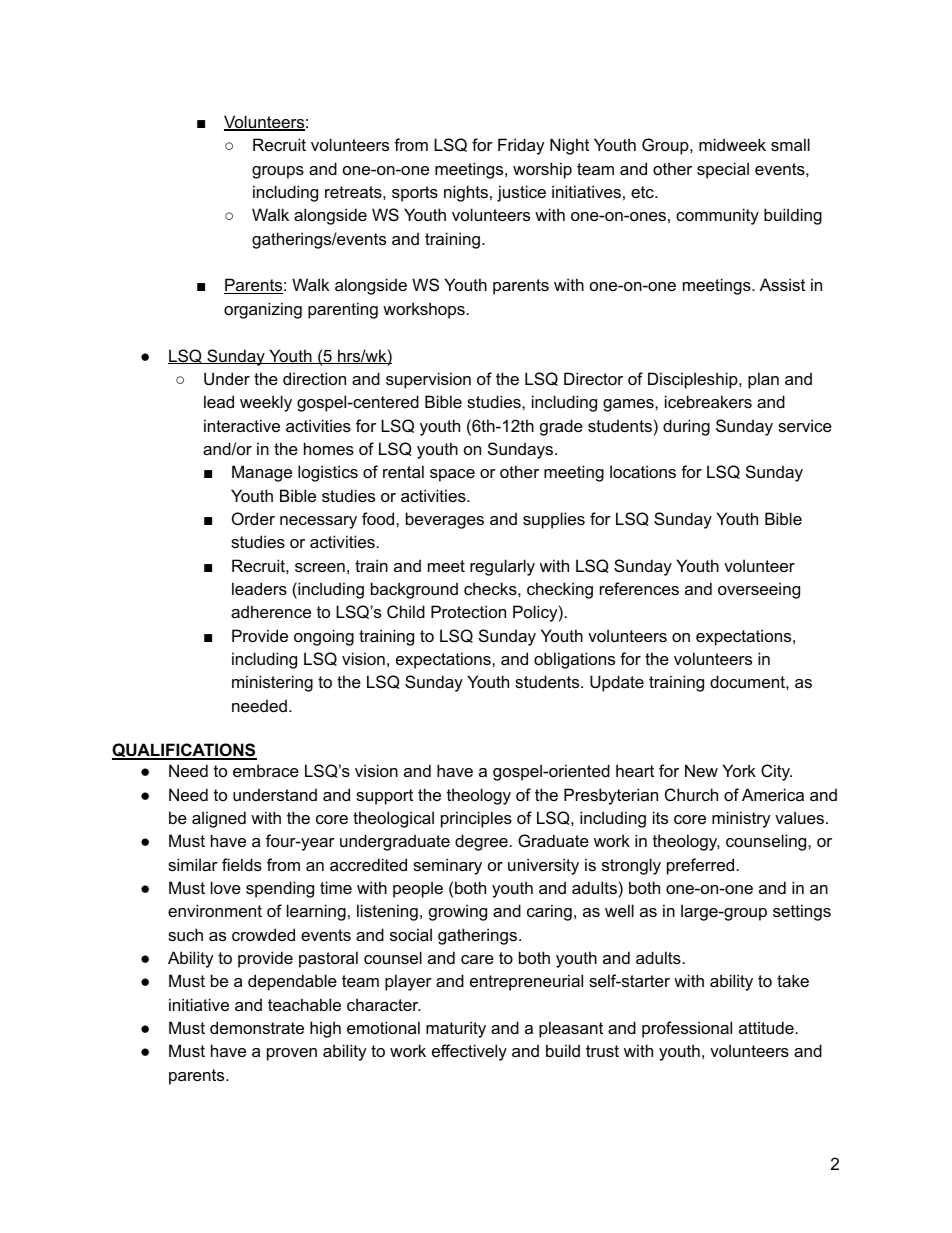  What do you see at coordinates (739, 770) in the document?
I see `York` at bounding box center [739, 770].
